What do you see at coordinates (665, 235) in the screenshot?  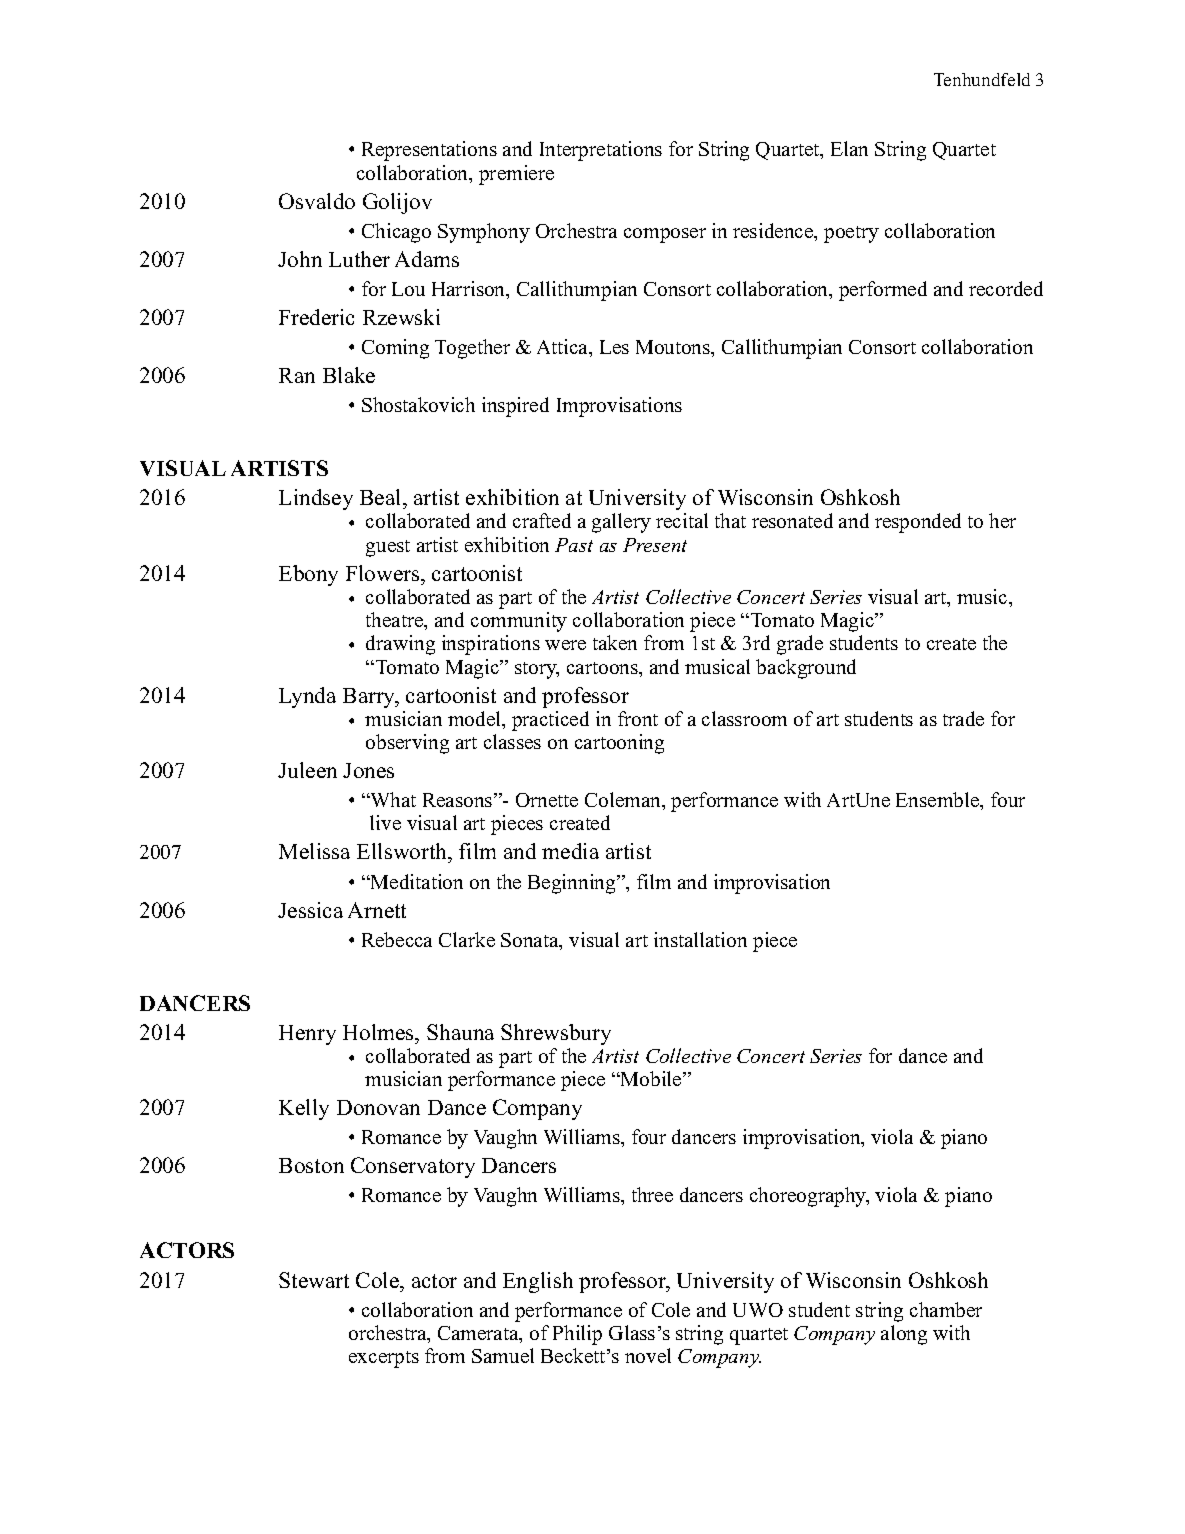 I see `composer` at bounding box center [665, 235].
